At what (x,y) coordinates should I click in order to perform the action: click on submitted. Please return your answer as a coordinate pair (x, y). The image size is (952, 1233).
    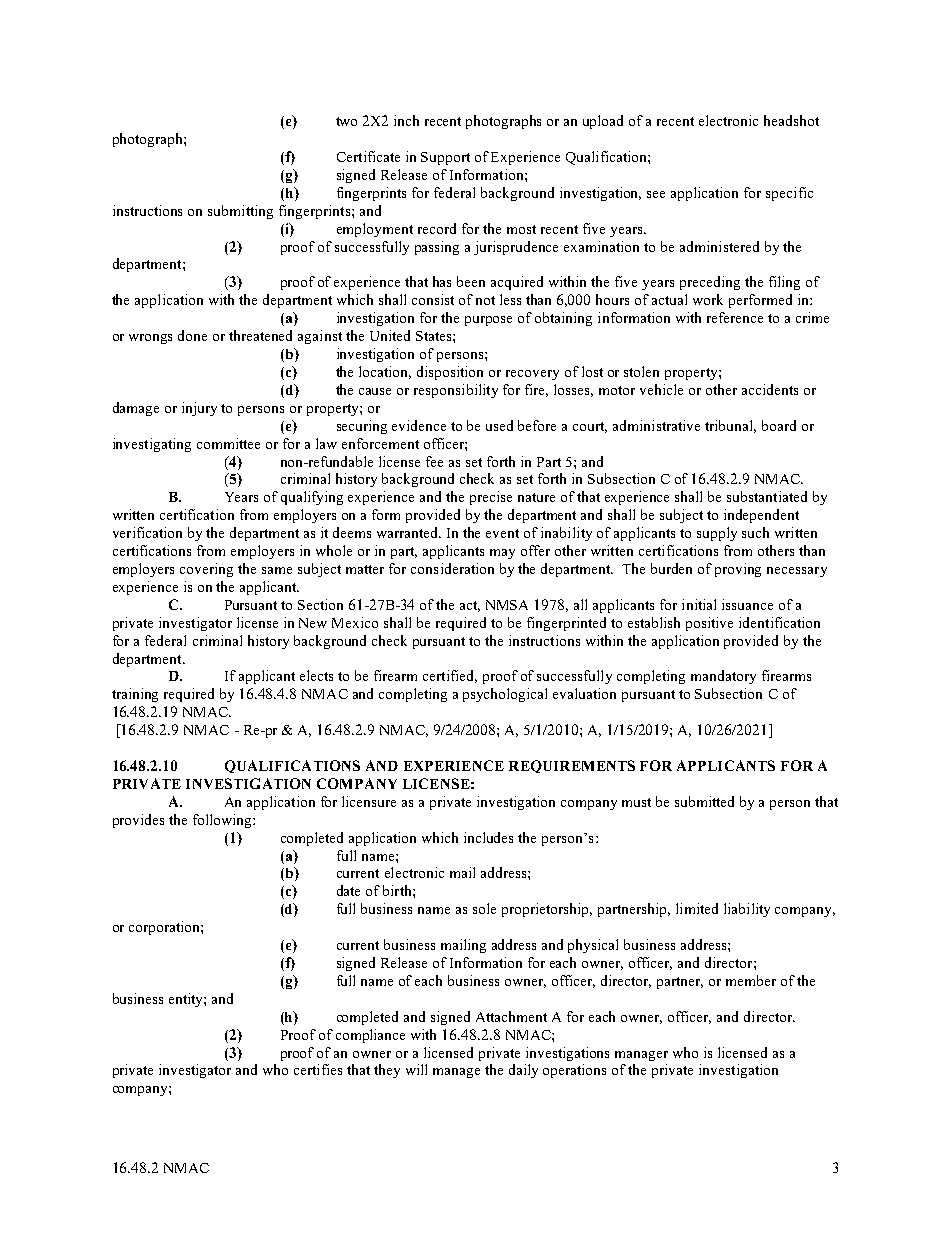
    Looking at the image, I should click on (704, 801).
